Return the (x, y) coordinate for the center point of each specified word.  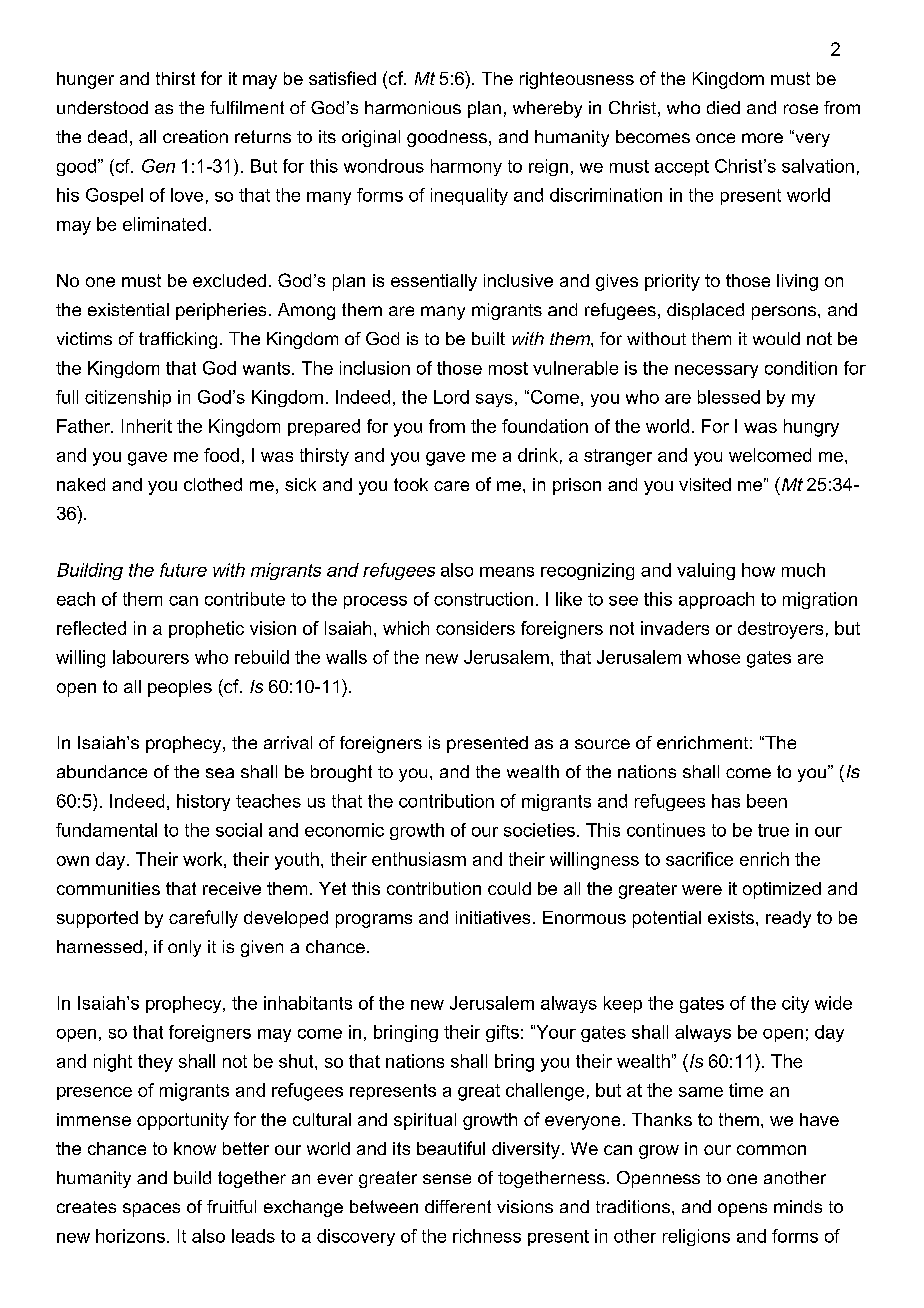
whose (713, 657)
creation (195, 136)
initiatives (493, 917)
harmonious (413, 107)
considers (475, 628)
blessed (729, 397)
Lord (451, 397)
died (723, 107)
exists (731, 917)
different (458, 1206)
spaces (151, 1210)
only (184, 948)
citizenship (128, 398)
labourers (151, 657)
